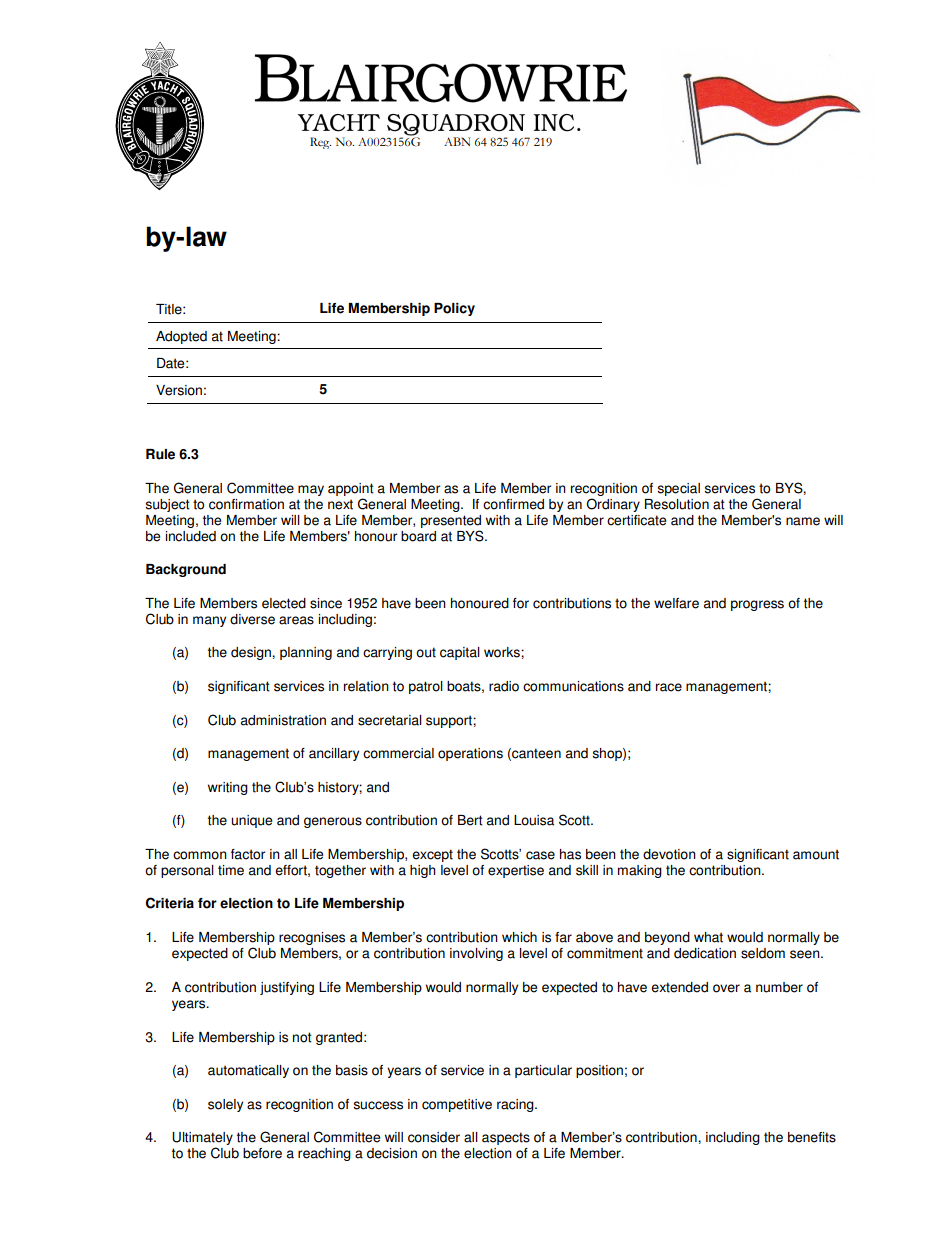  What do you see at coordinates (470, 820) in the screenshot?
I see `Bert` at bounding box center [470, 820].
